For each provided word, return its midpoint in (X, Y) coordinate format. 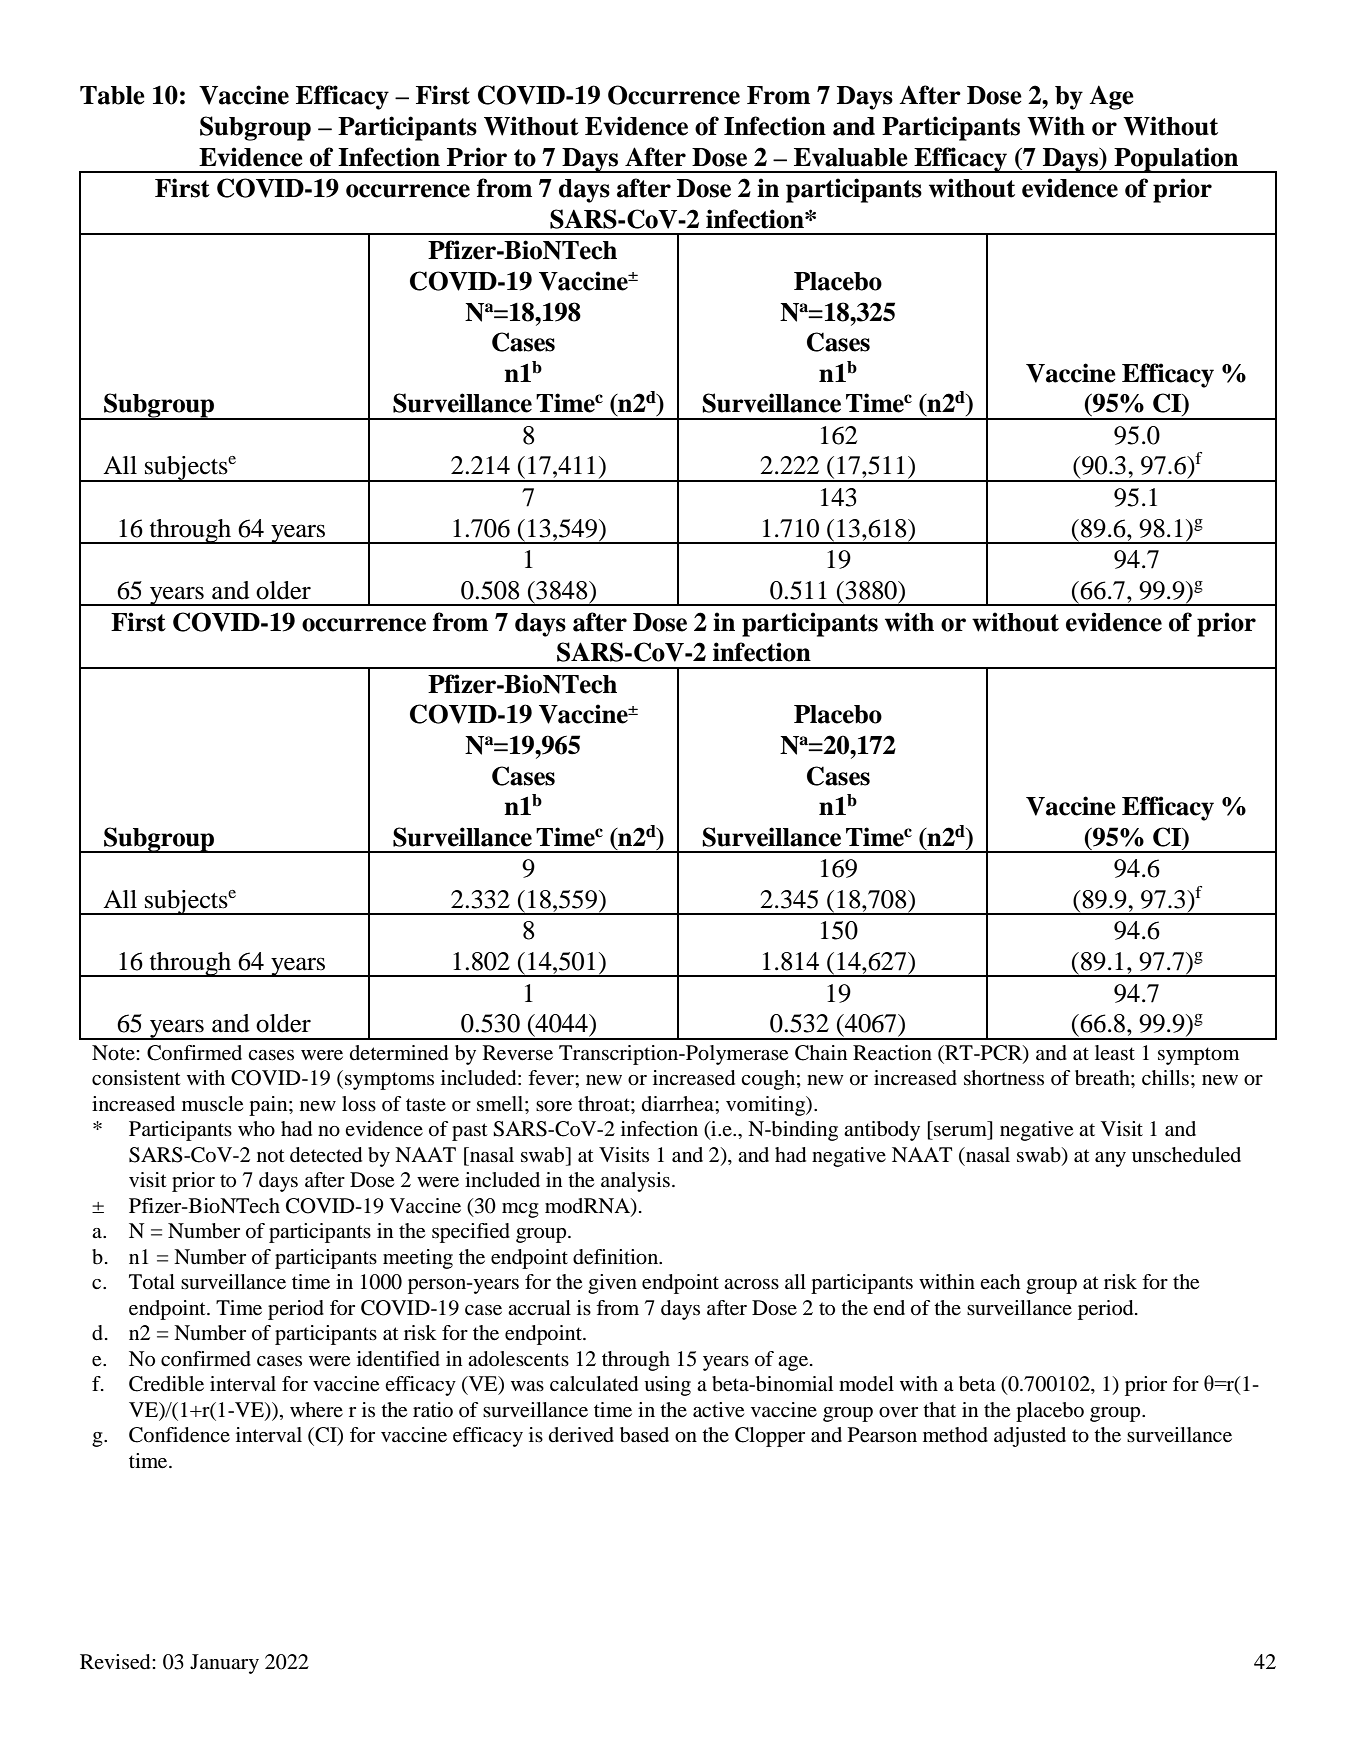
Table (112, 95)
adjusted (1030, 1437)
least (1115, 1052)
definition (617, 1257)
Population (1177, 160)
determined (399, 1053)
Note (114, 1053)
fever (552, 1078)
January (224, 1664)
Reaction (892, 1053)
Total (152, 1282)
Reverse (518, 1053)
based (644, 1435)
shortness (1004, 1078)
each (1000, 1281)
